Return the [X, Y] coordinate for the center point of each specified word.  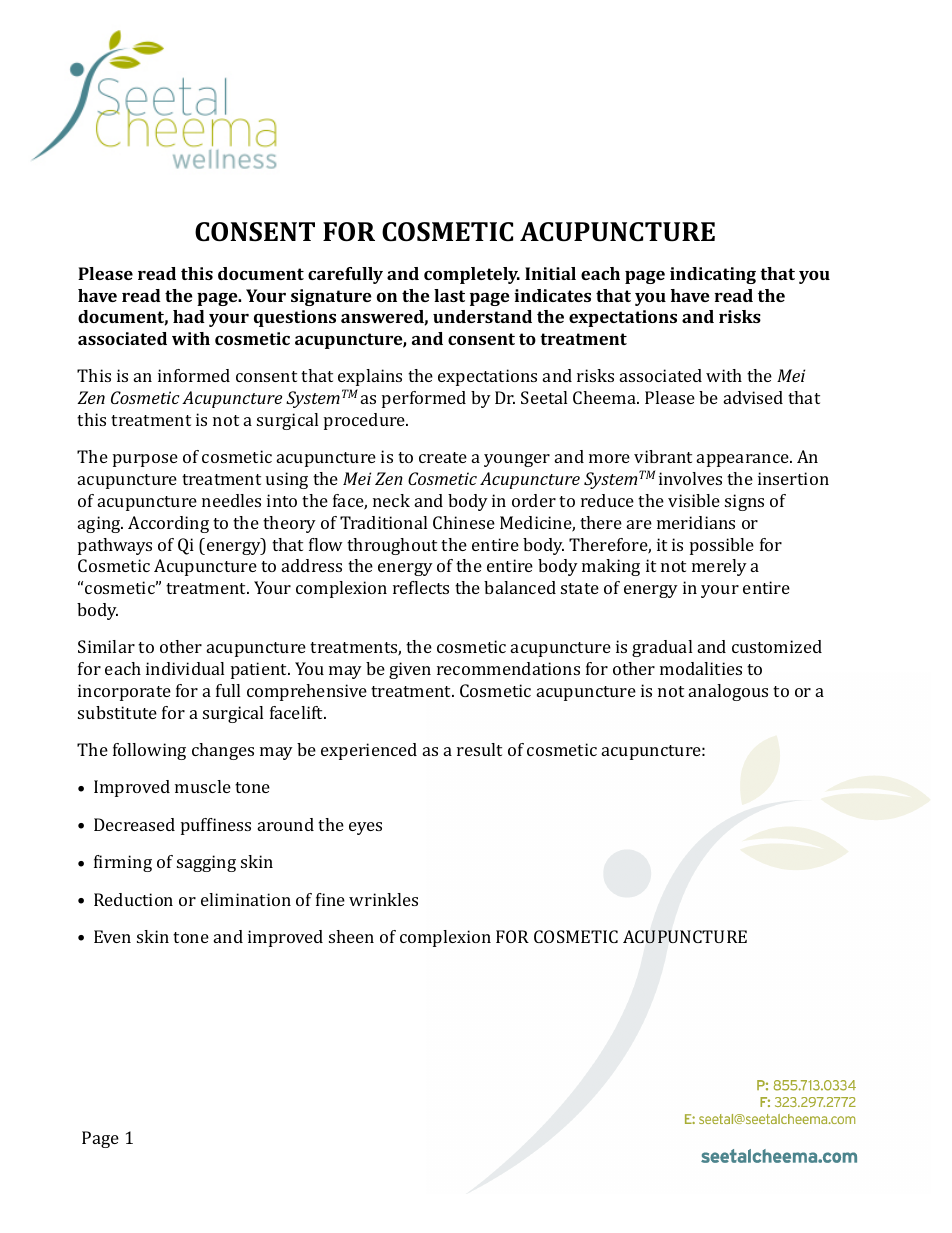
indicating [713, 275]
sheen [351, 936]
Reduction [133, 899]
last [449, 295]
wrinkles [383, 899]
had [189, 316]
